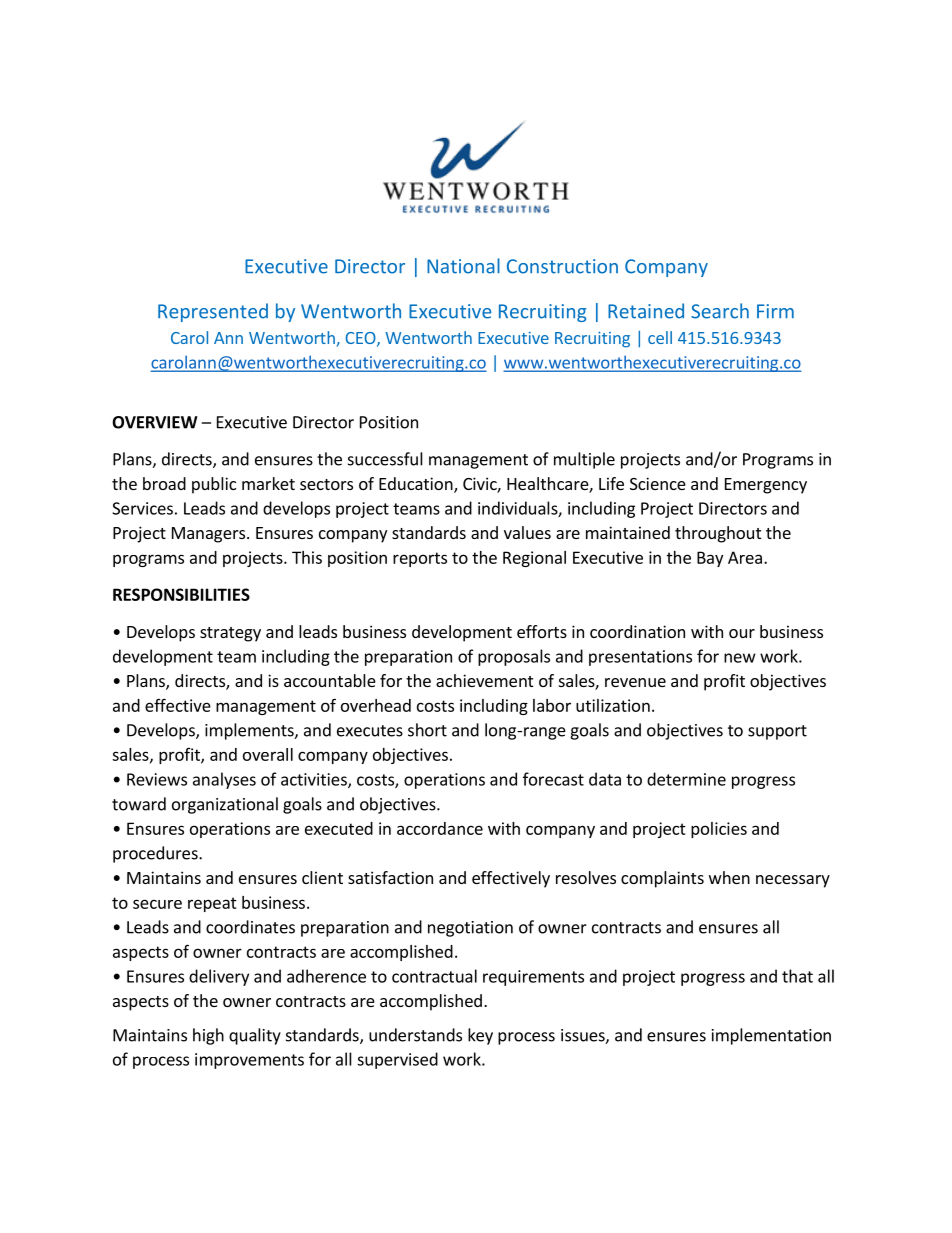 The height and width of the screenshot is (1233, 952). What do you see at coordinates (484, 680) in the screenshot?
I see `achievement` at bounding box center [484, 680].
